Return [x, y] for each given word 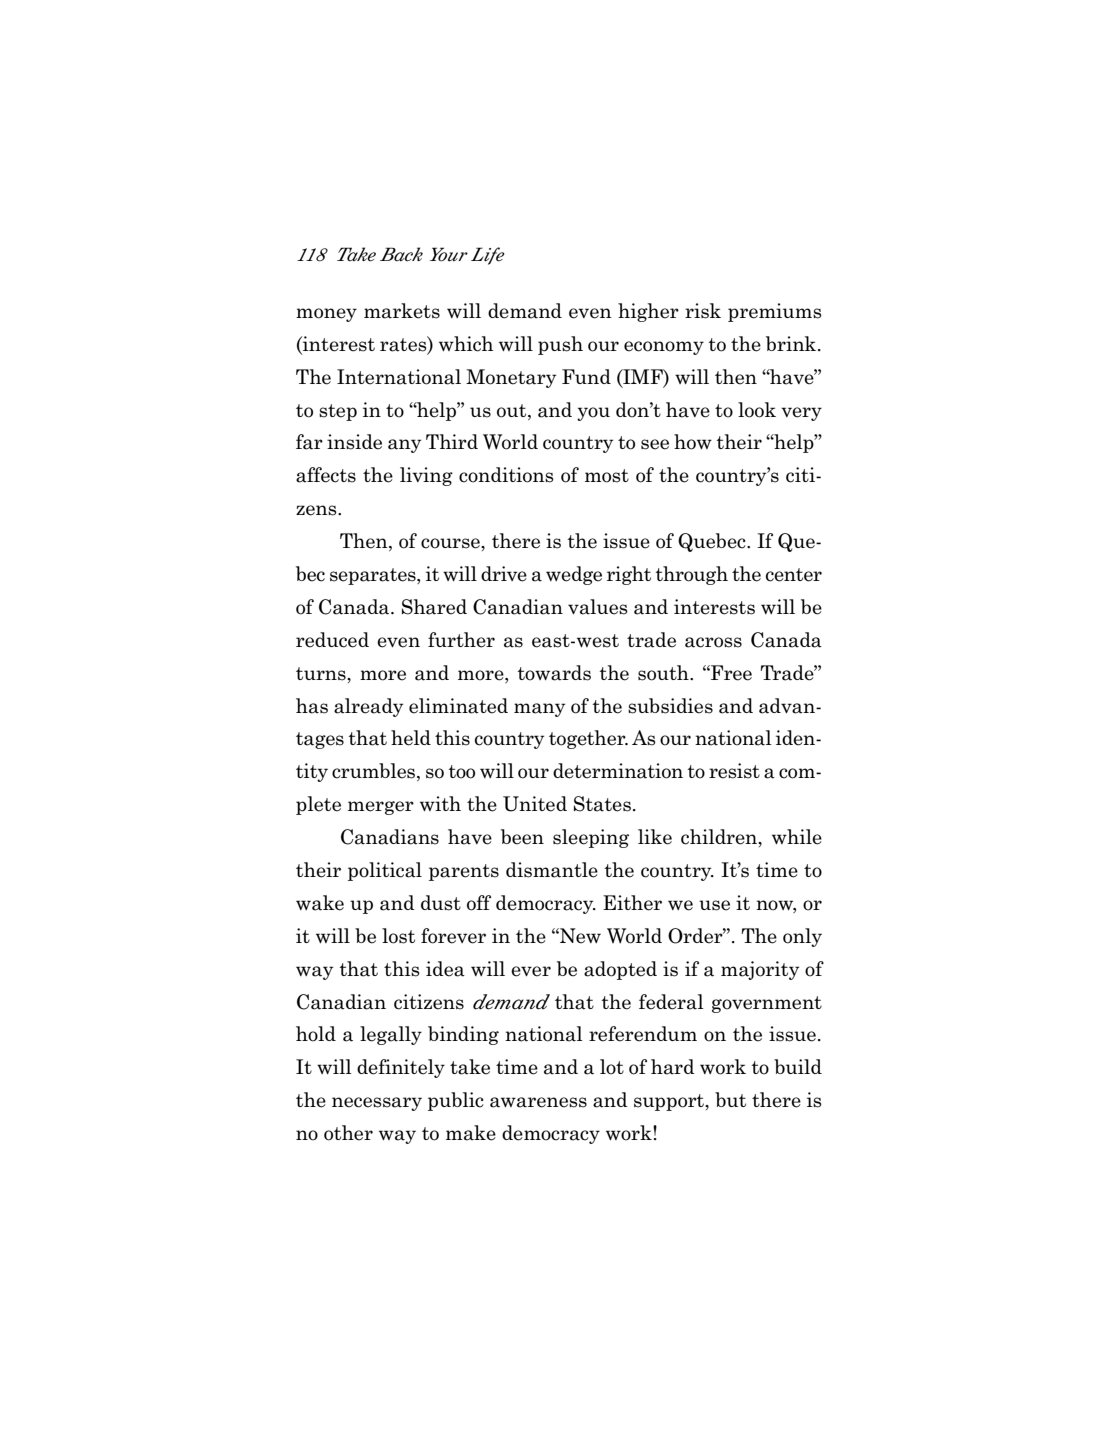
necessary [377, 1104]
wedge [574, 575]
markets [402, 311]
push [560, 345]
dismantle [552, 870]
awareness [538, 1102]
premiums [775, 312]
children [720, 838]
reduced [332, 640]
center [794, 575]
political [385, 871]
